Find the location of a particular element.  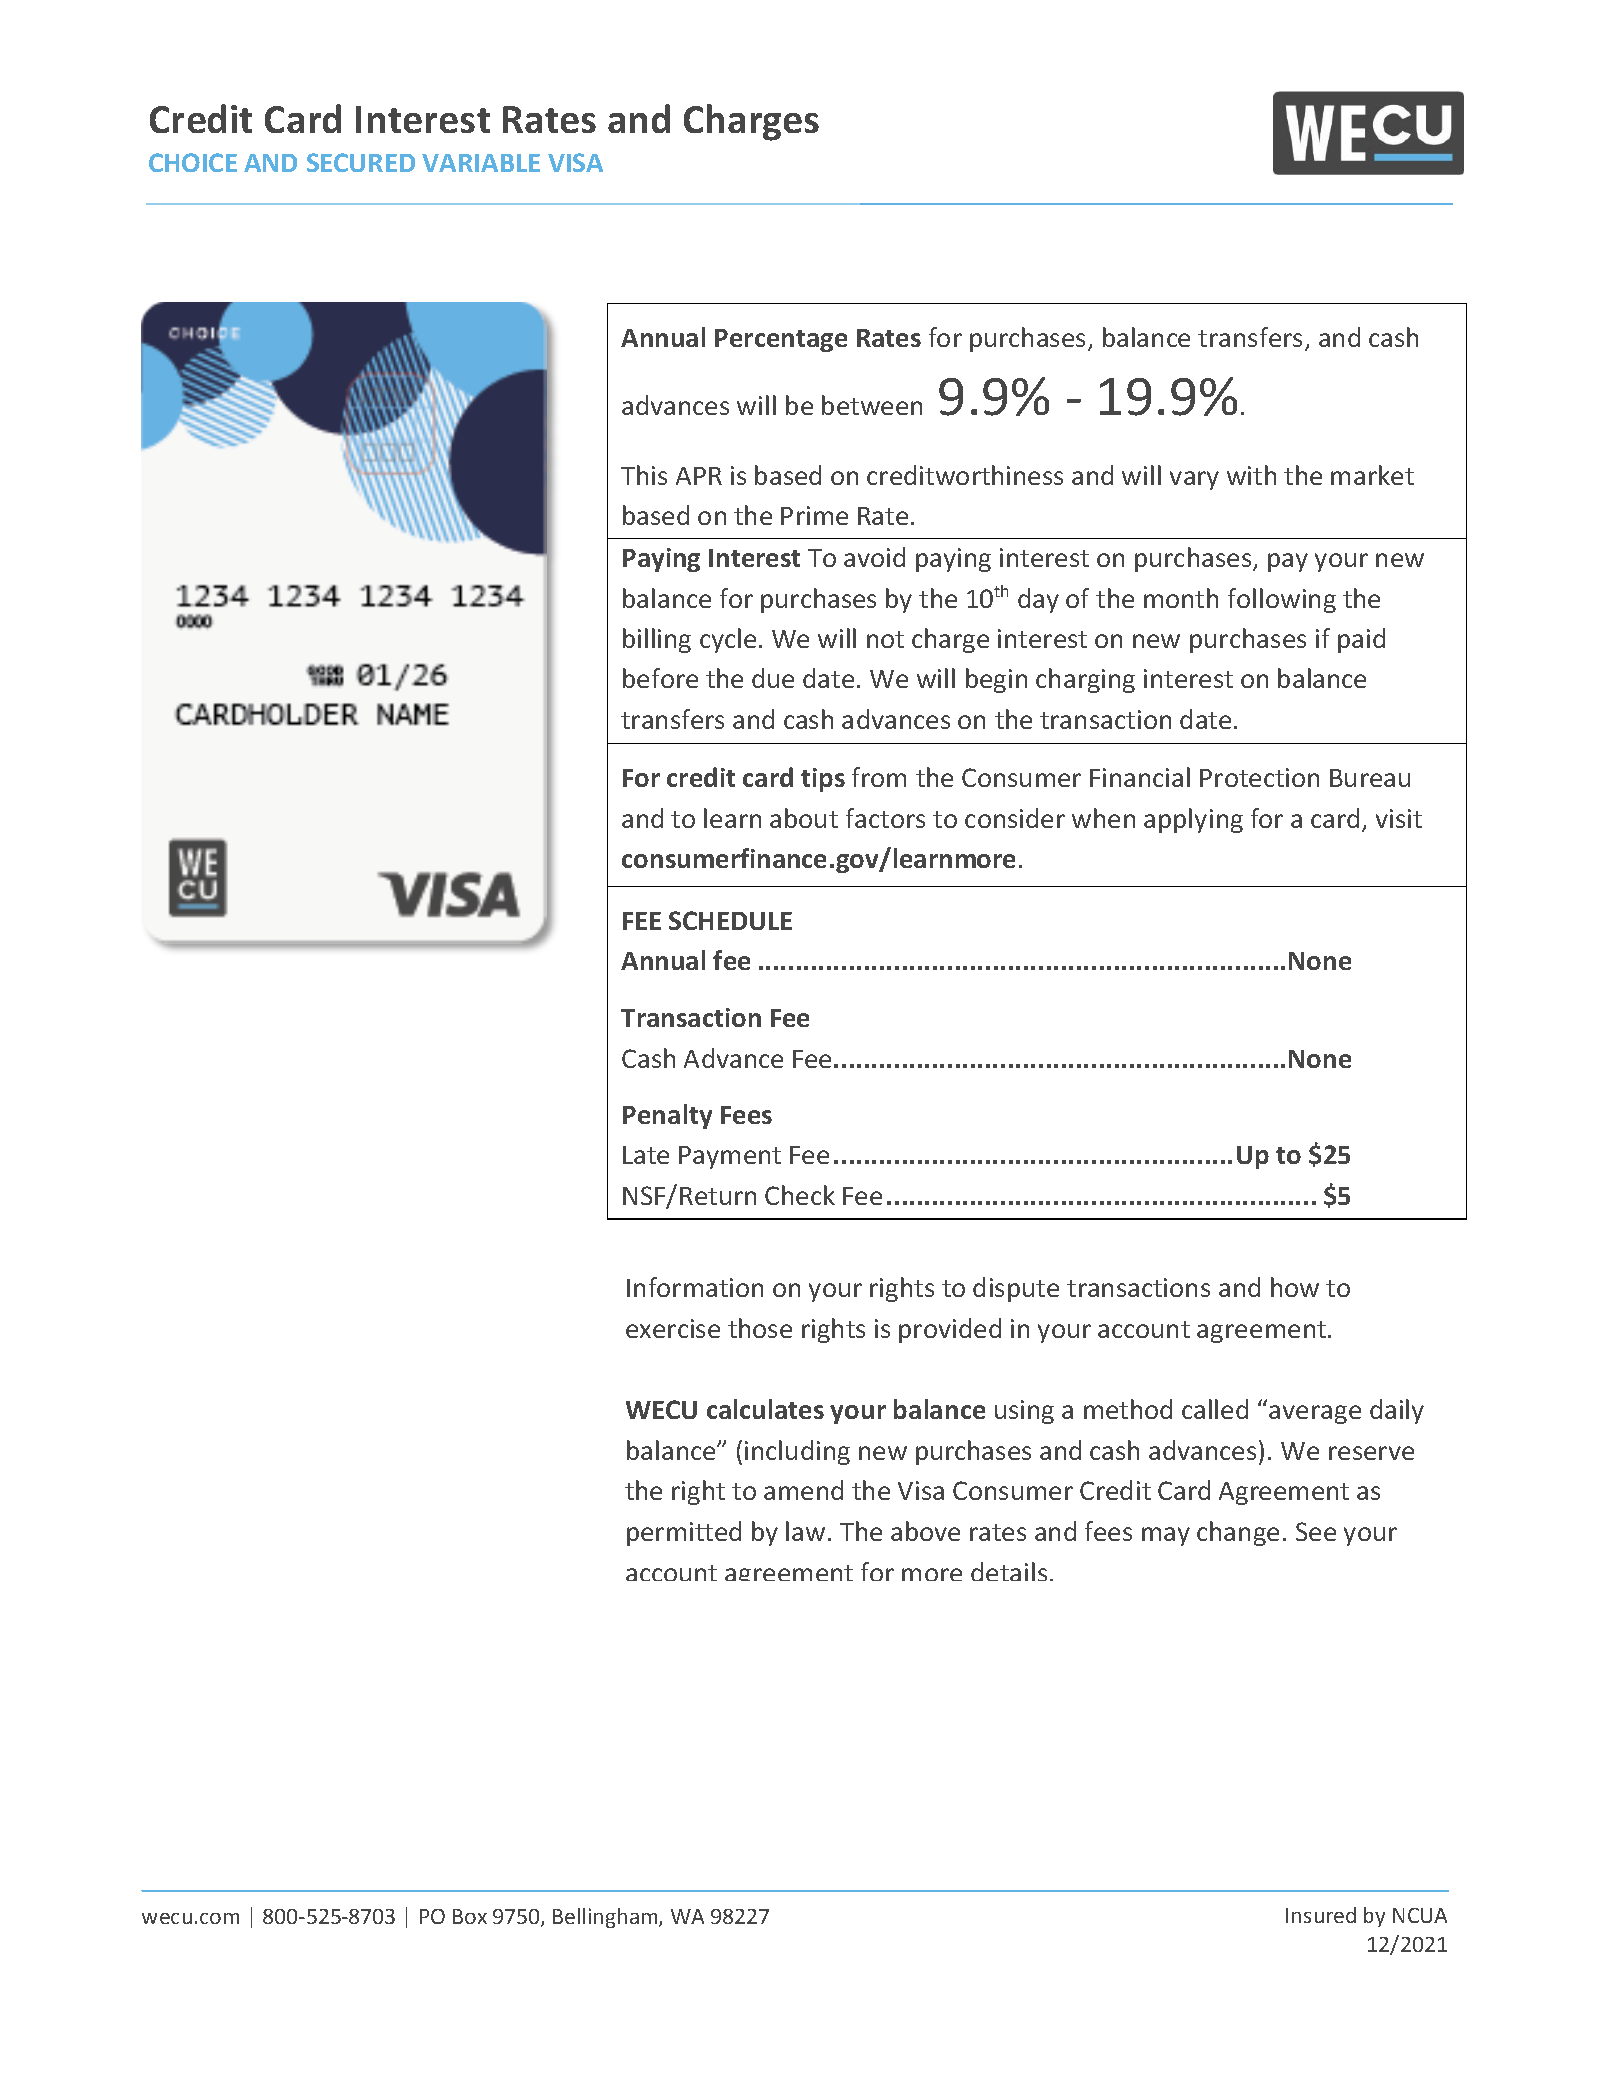

how is located at coordinates (1295, 1287).
